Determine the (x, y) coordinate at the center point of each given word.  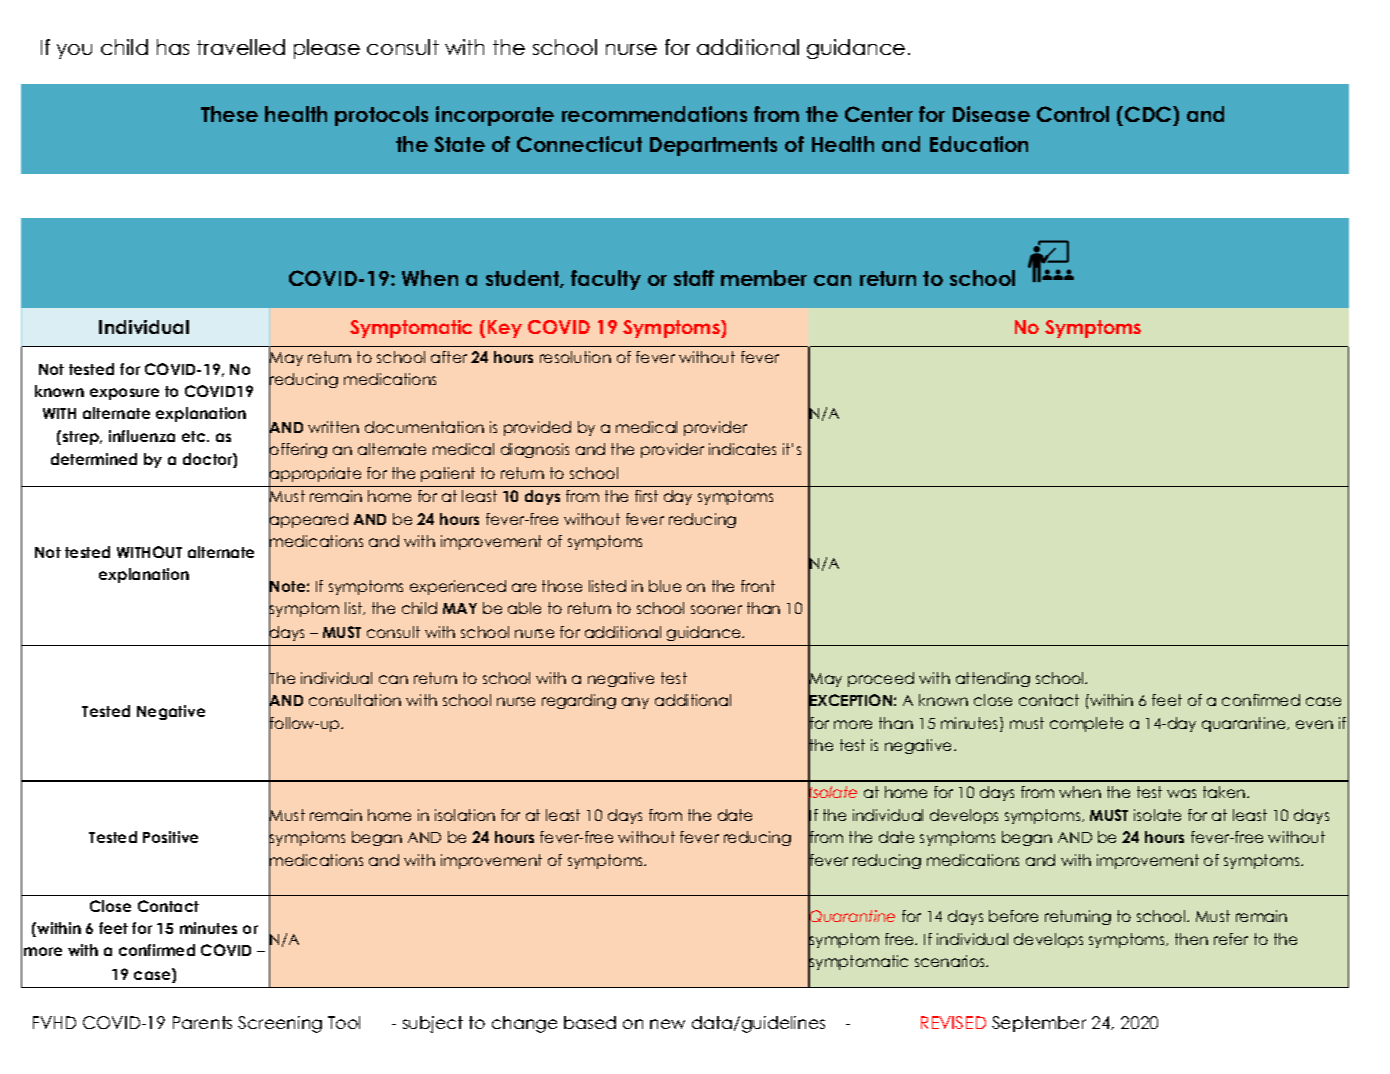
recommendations (654, 114)
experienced (458, 587)
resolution (575, 357)
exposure (124, 394)
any (635, 703)
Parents (202, 1022)
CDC (1146, 114)
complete (1086, 724)
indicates (742, 449)
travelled (241, 47)
